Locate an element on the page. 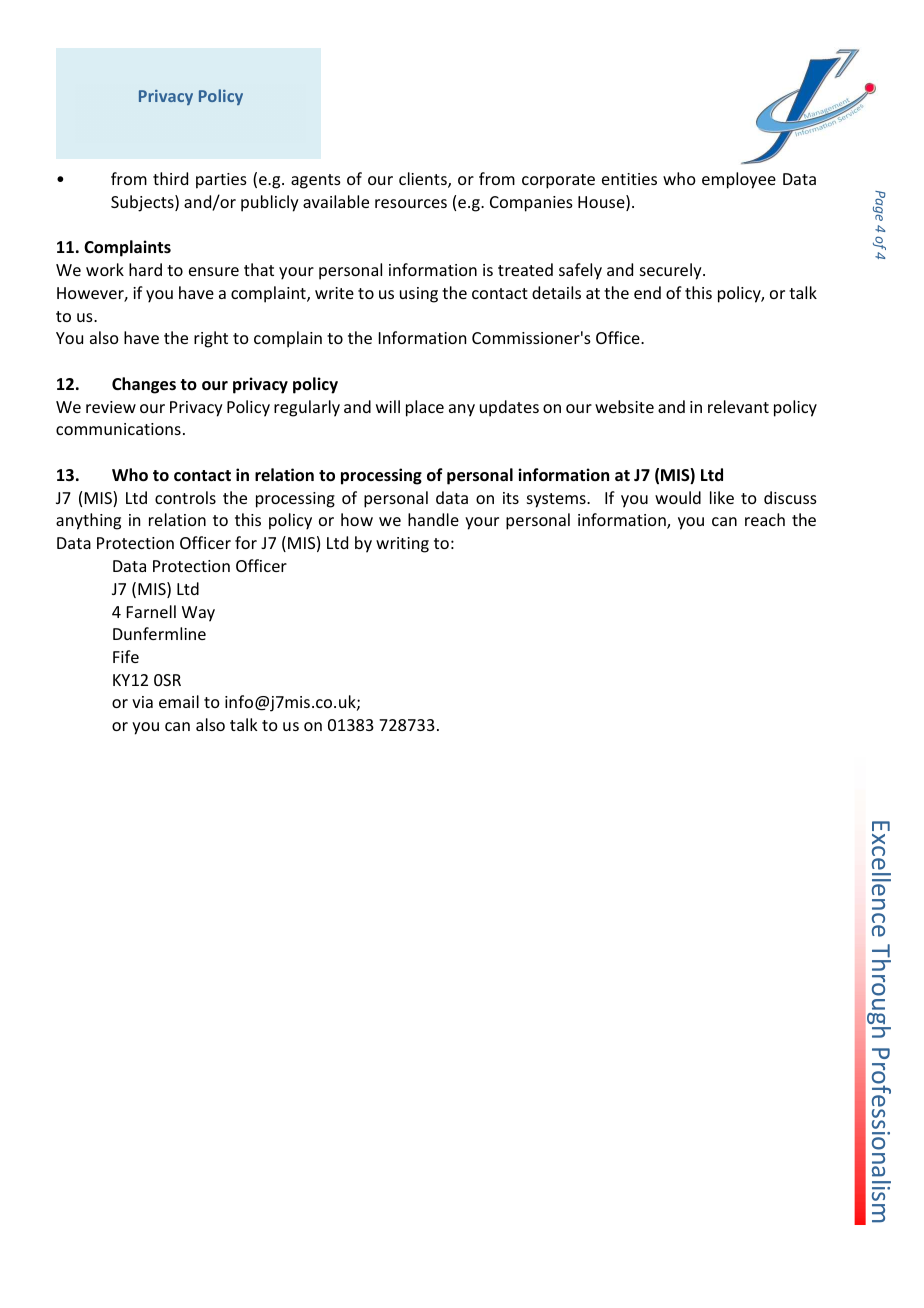  Farnell is located at coordinates (151, 611).
